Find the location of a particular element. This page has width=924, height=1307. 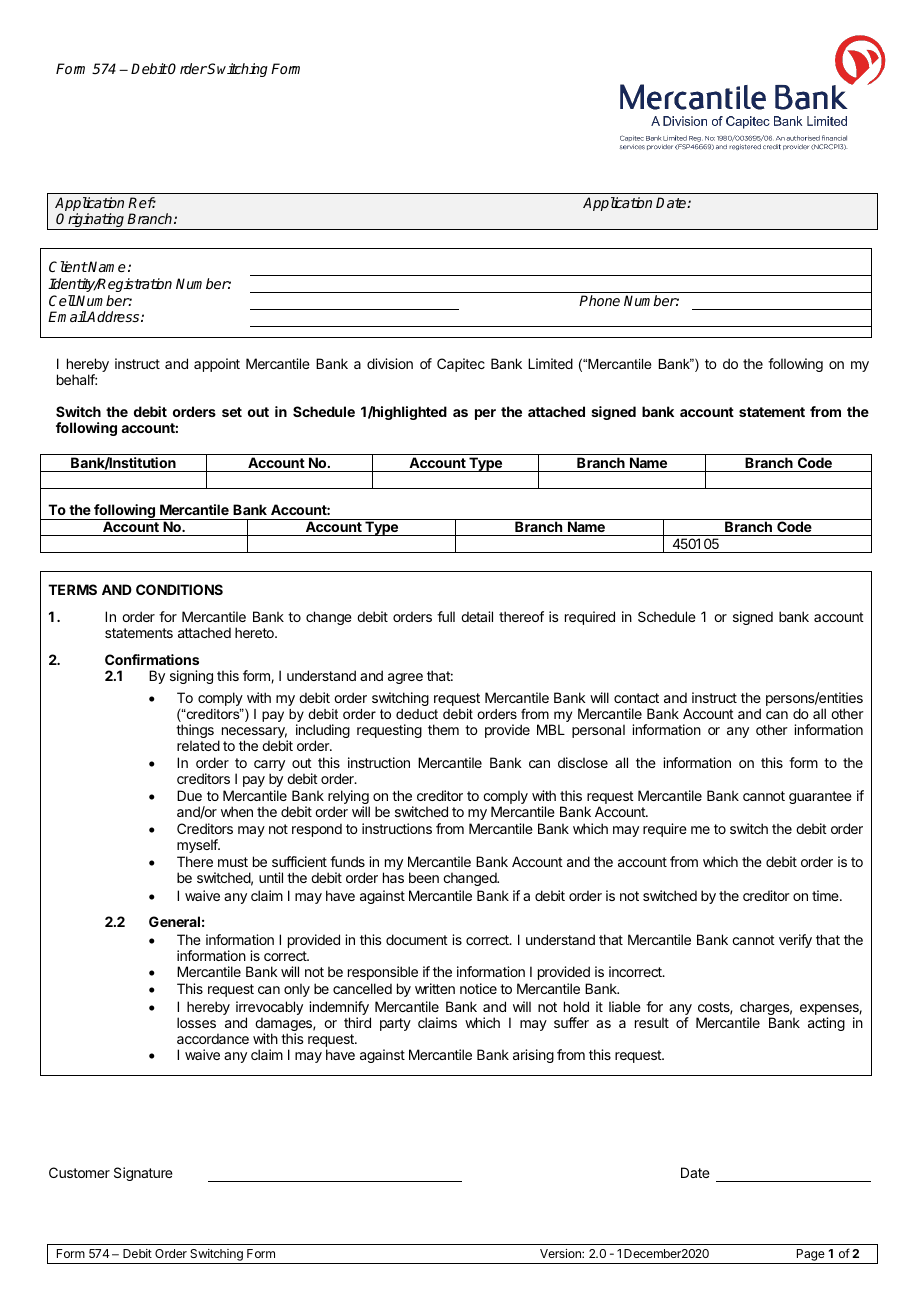

Phone is located at coordinates (599, 300).
